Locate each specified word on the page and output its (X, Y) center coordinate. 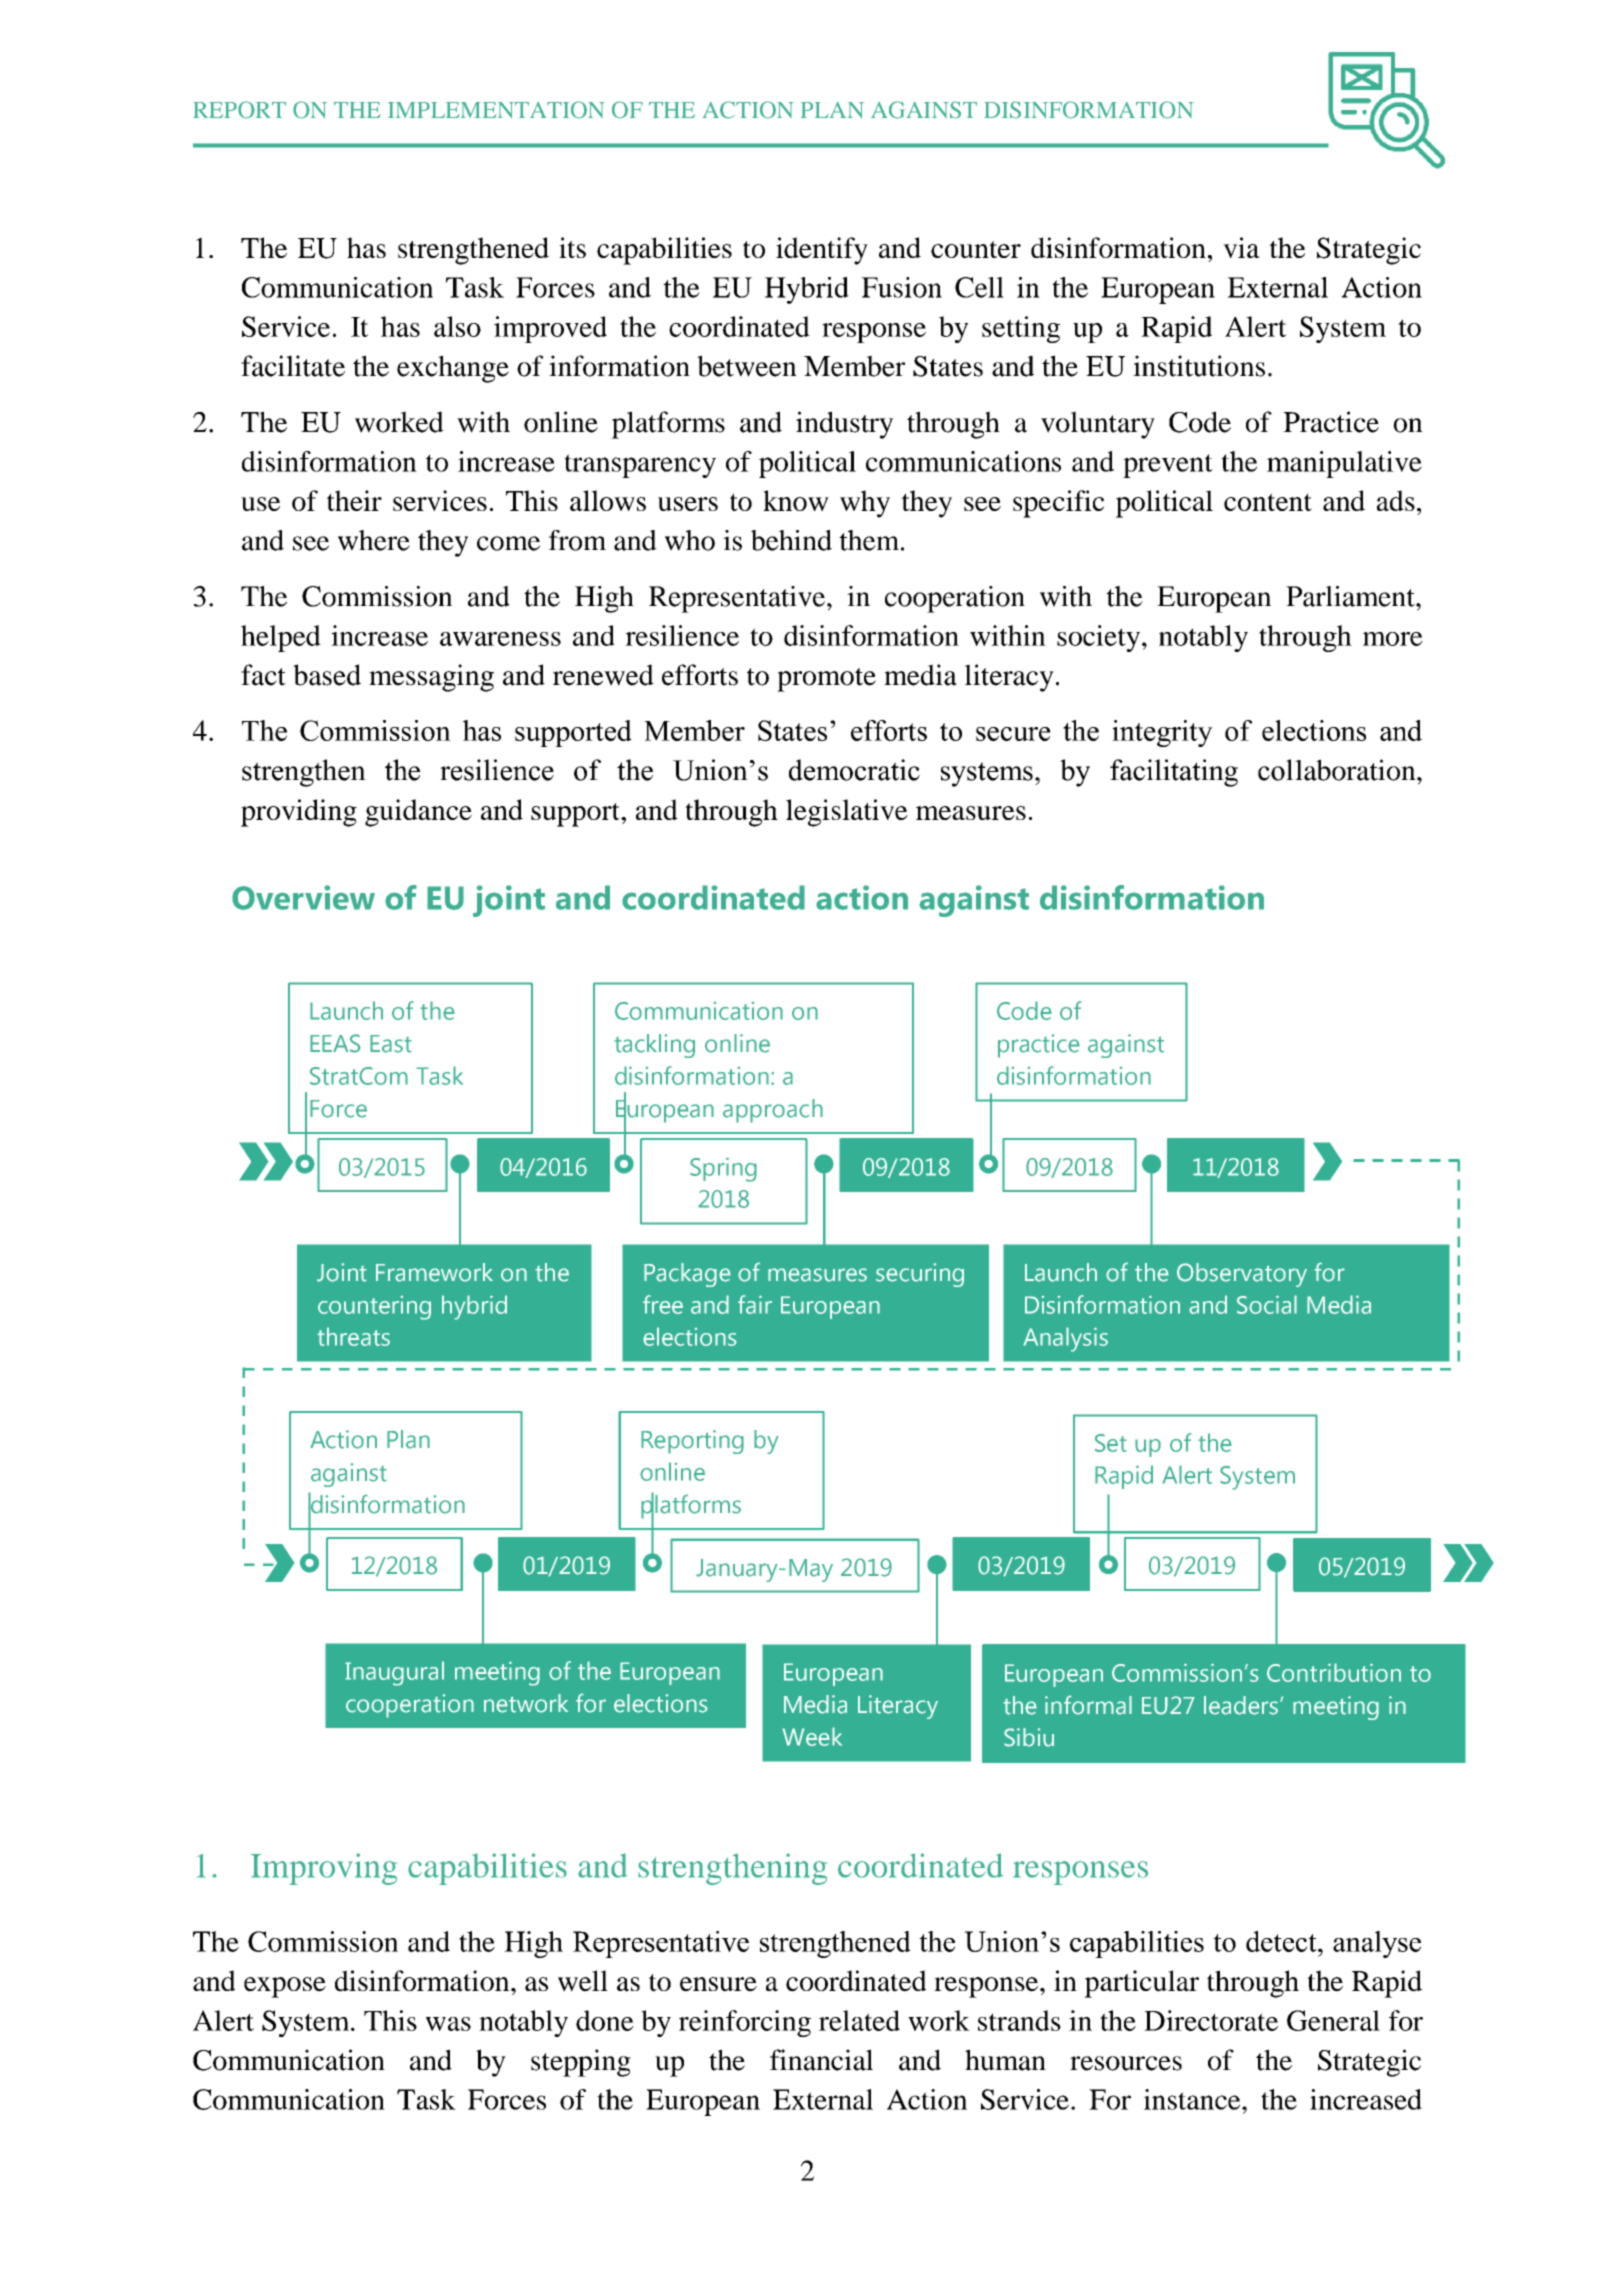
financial (821, 2060)
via (1241, 247)
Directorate (1211, 2020)
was (448, 2024)
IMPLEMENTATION (496, 110)
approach (773, 1111)
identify (822, 251)
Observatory (1242, 1275)
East (391, 1044)
